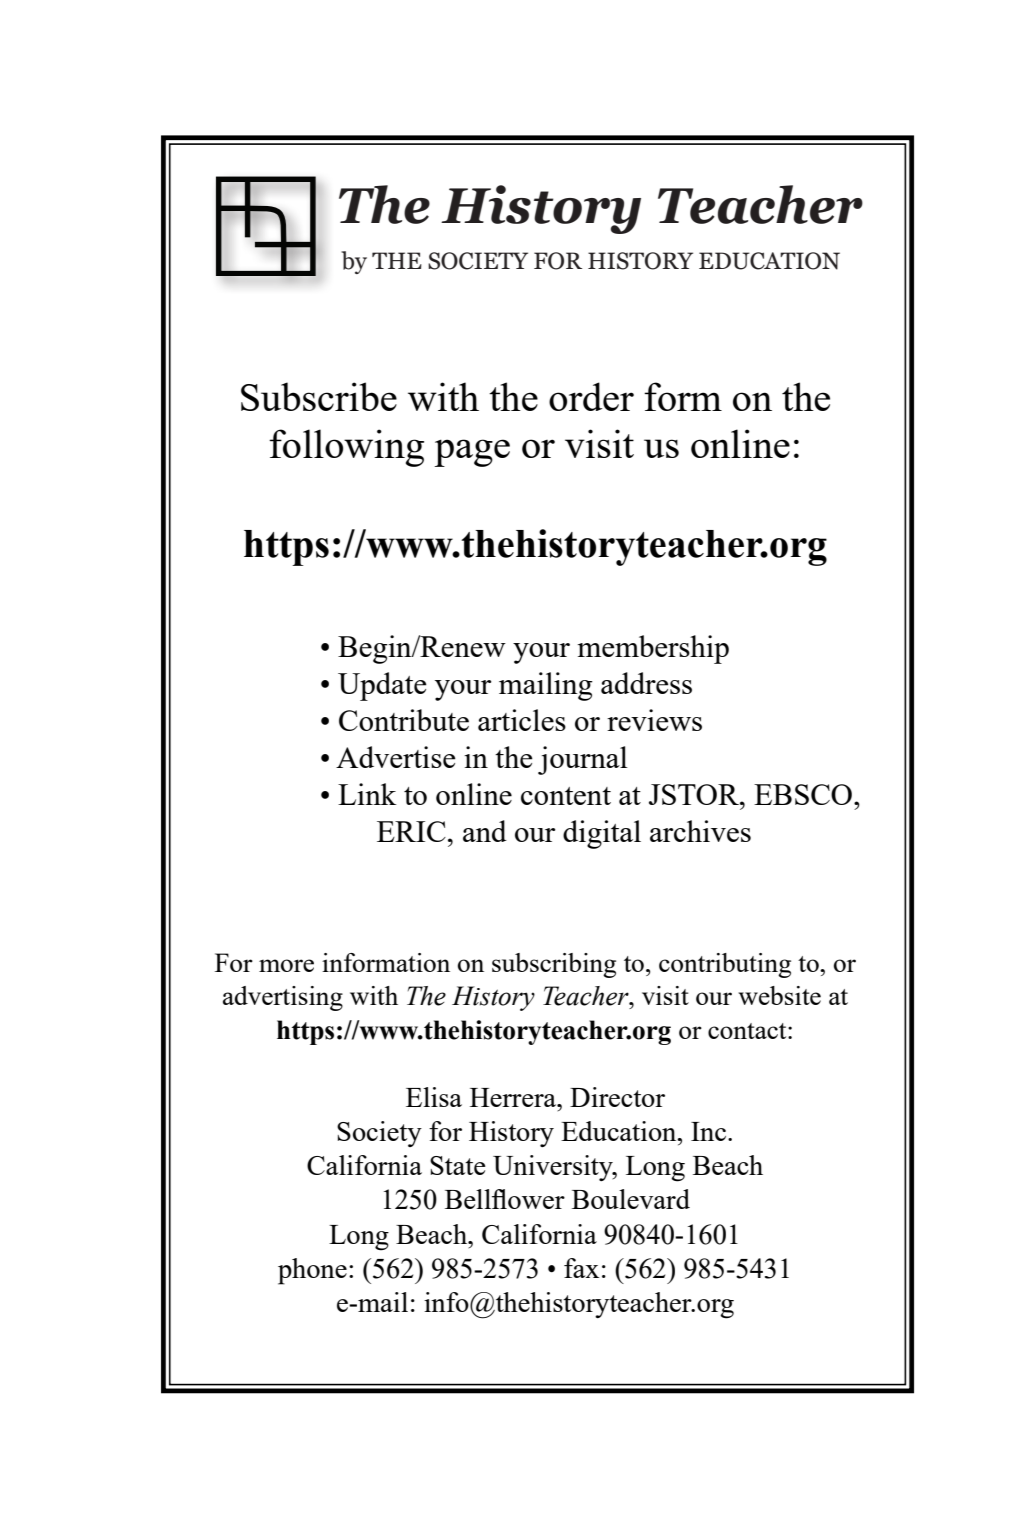 The width and height of the image is (1023, 1535). Describe the element at coordinates (312, 1271) in the image. I see `phone` at that location.
